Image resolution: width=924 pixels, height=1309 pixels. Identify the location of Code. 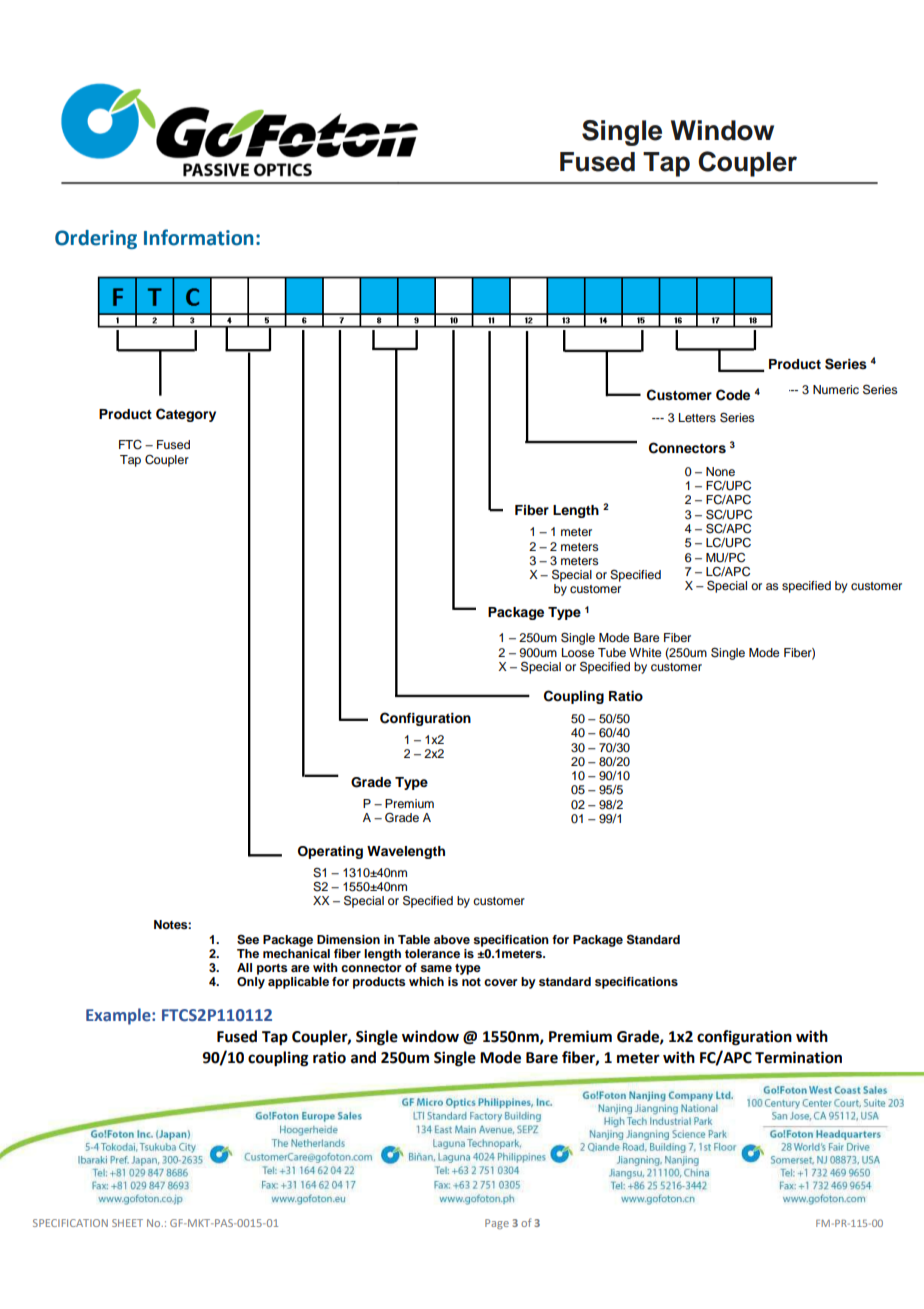
(733, 395).
